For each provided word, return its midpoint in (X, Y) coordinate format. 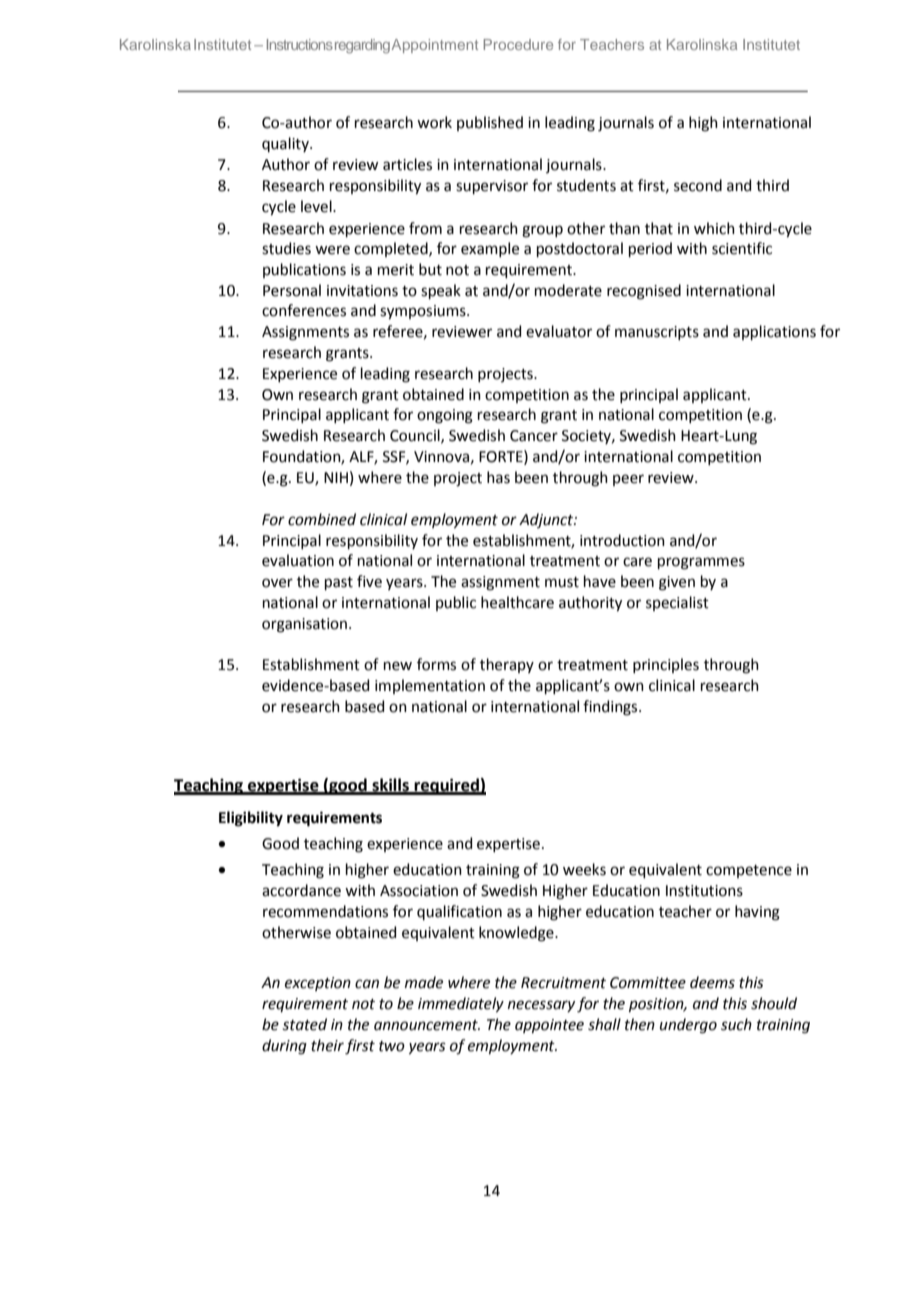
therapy (507, 665)
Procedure (518, 44)
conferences (304, 310)
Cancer (534, 436)
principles (666, 665)
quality (286, 144)
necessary (541, 1006)
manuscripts (657, 333)
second (698, 185)
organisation (304, 625)
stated (304, 1024)
